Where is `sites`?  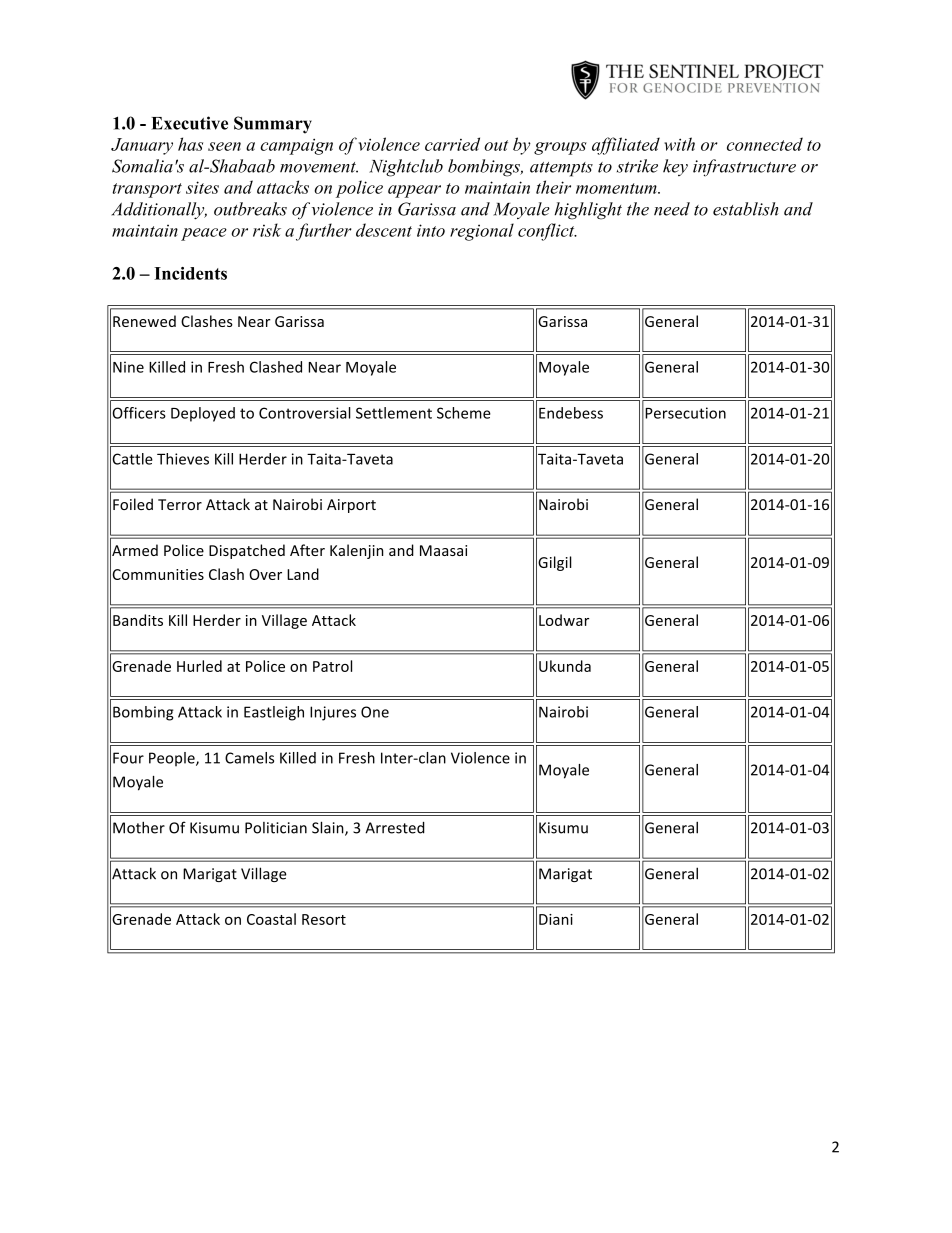
sites is located at coordinates (202, 187).
